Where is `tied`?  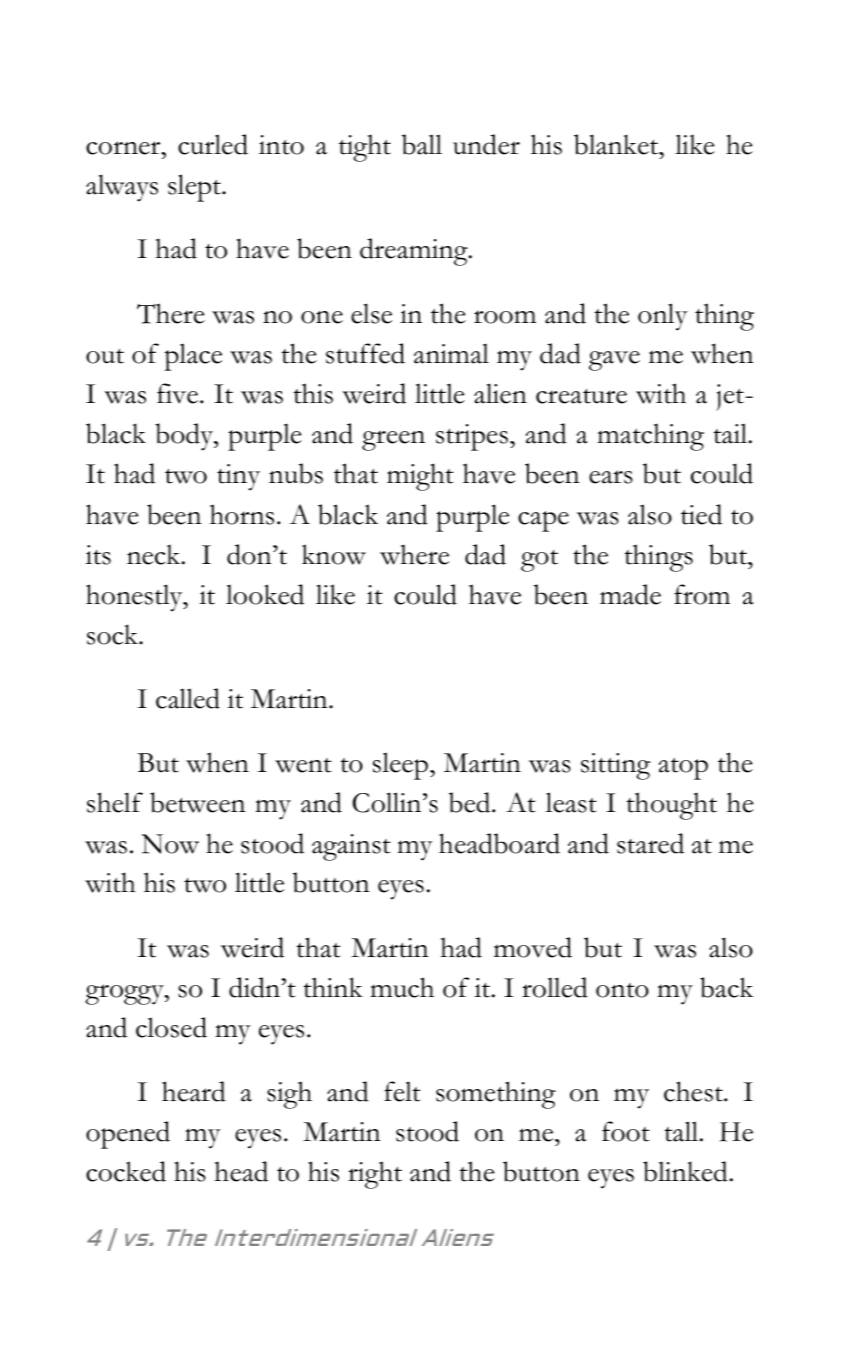
tied is located at coordinates (701, 514).
